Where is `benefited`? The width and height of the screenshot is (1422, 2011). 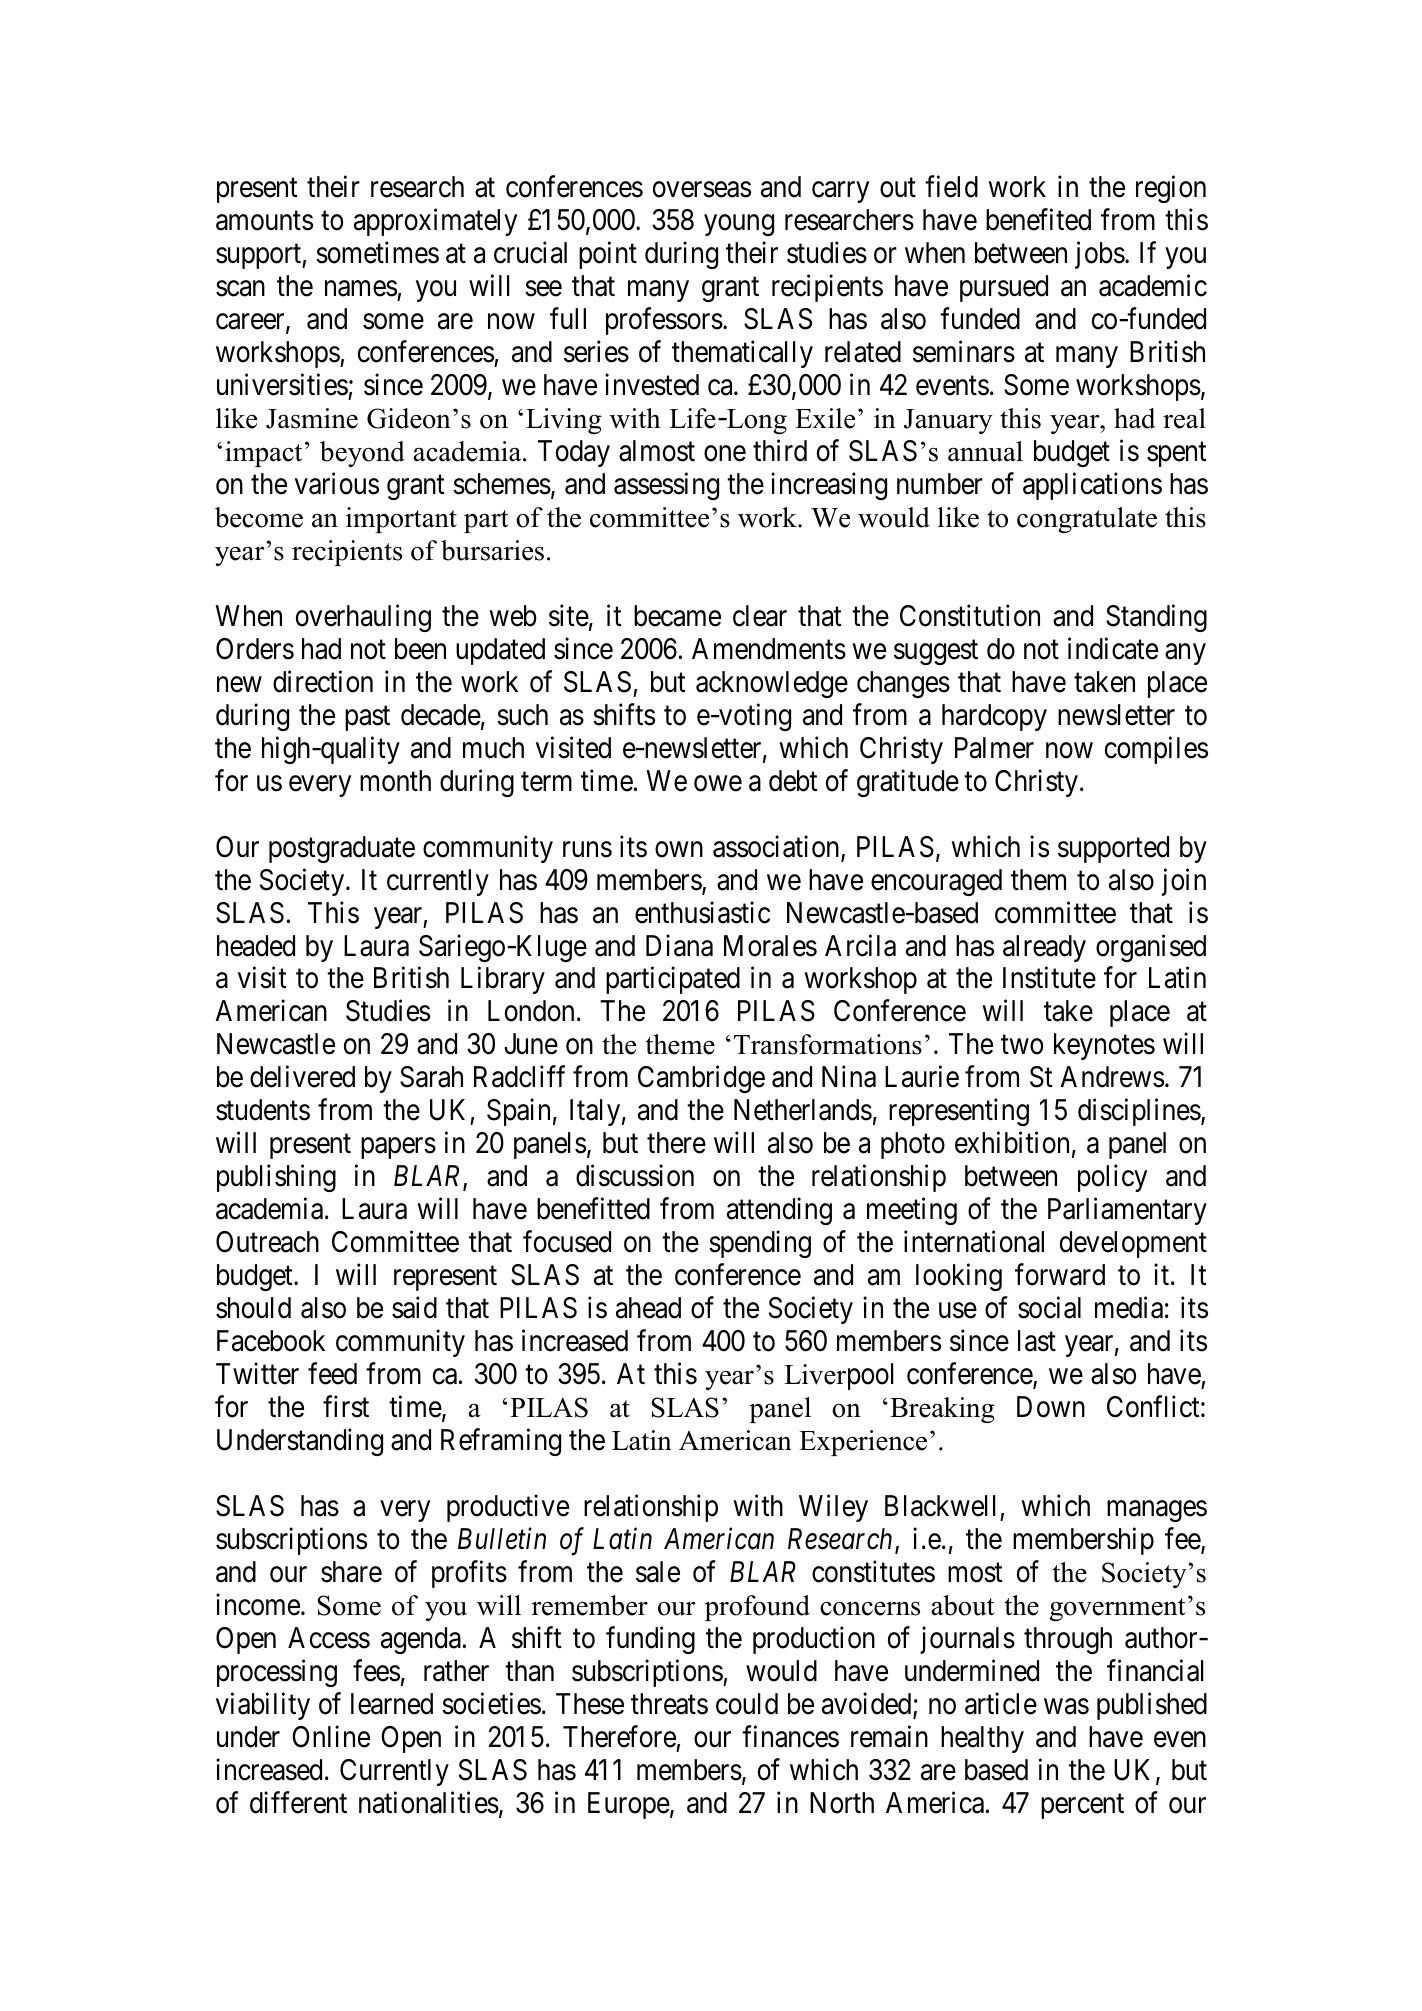
benefited is located at coordinates (1038, 220).
